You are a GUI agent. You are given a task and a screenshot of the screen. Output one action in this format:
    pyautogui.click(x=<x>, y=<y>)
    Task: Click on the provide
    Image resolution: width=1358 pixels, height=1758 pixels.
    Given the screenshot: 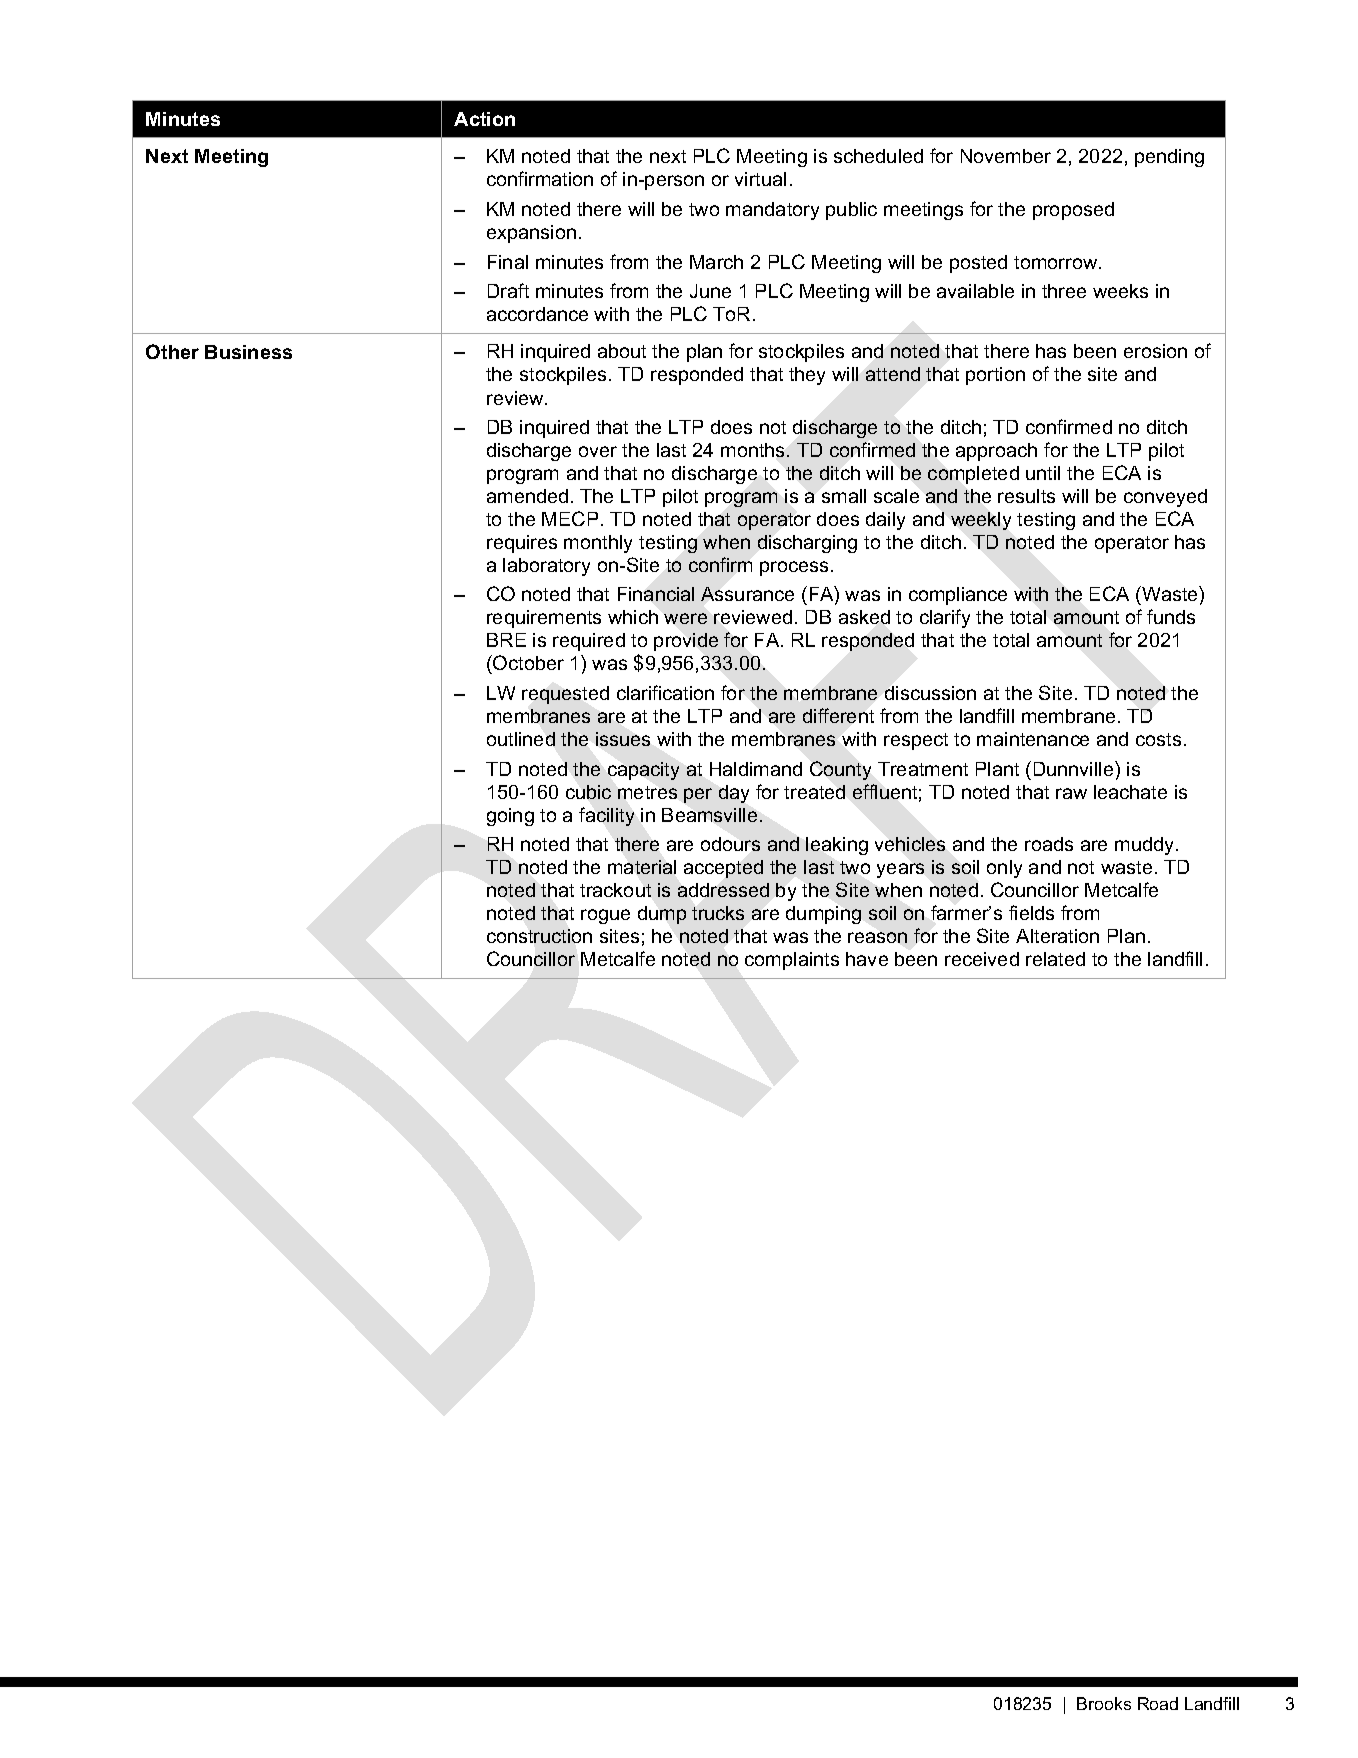 What is the action you would take?
    pyautogui.click(x=686, y=642)
